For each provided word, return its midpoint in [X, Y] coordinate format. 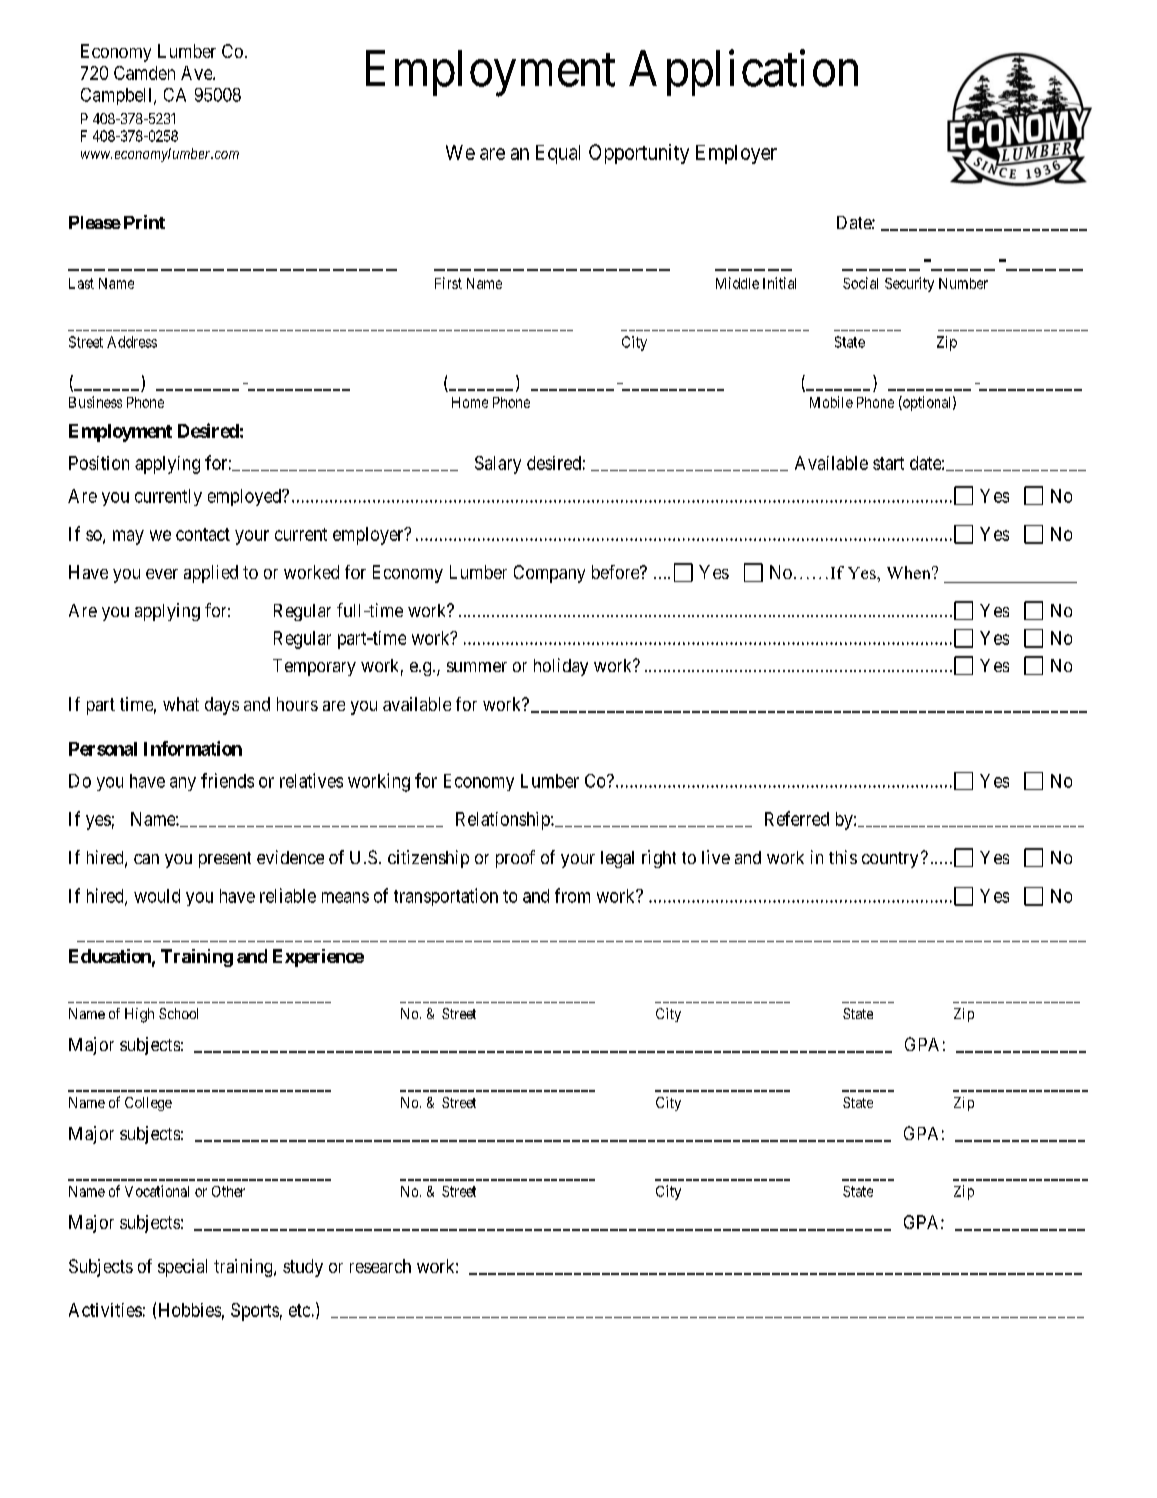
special [182, 1268]
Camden [144, 73]
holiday [561, 667]
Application [743, 73]
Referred [797, 818]
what [181, 704]
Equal [558, 154]
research [380, 1266]
